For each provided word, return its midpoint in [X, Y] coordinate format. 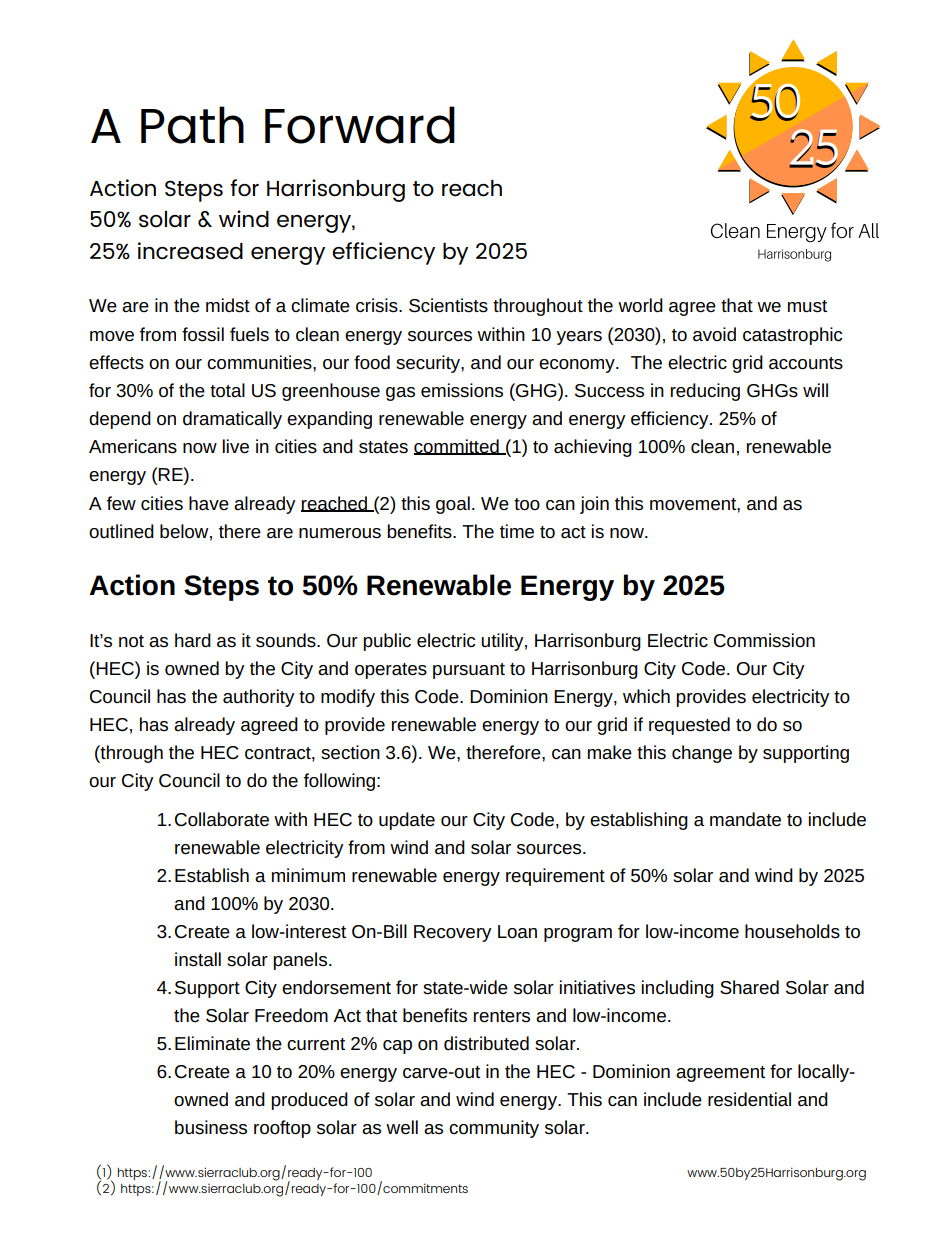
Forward [360, 125]
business [211, 1127]
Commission [764, 640]
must [807, 306]
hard [193, 640]
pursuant [469, 671]
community [494, 1129]
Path [192, 125]
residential [749, 1099]
